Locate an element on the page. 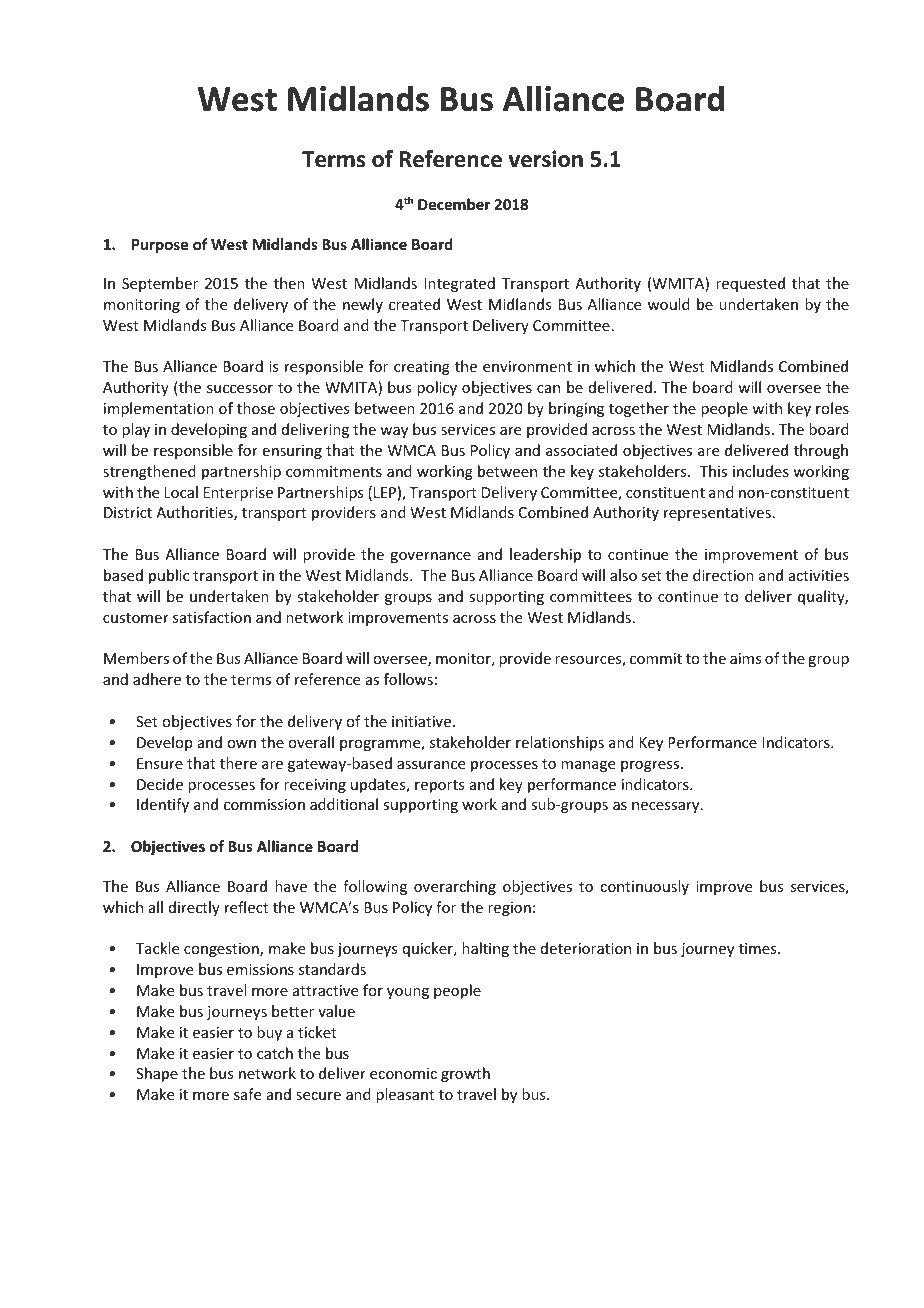 The width and height of the image is (924, 1308). safe is located at coordinates (247, 1094).
